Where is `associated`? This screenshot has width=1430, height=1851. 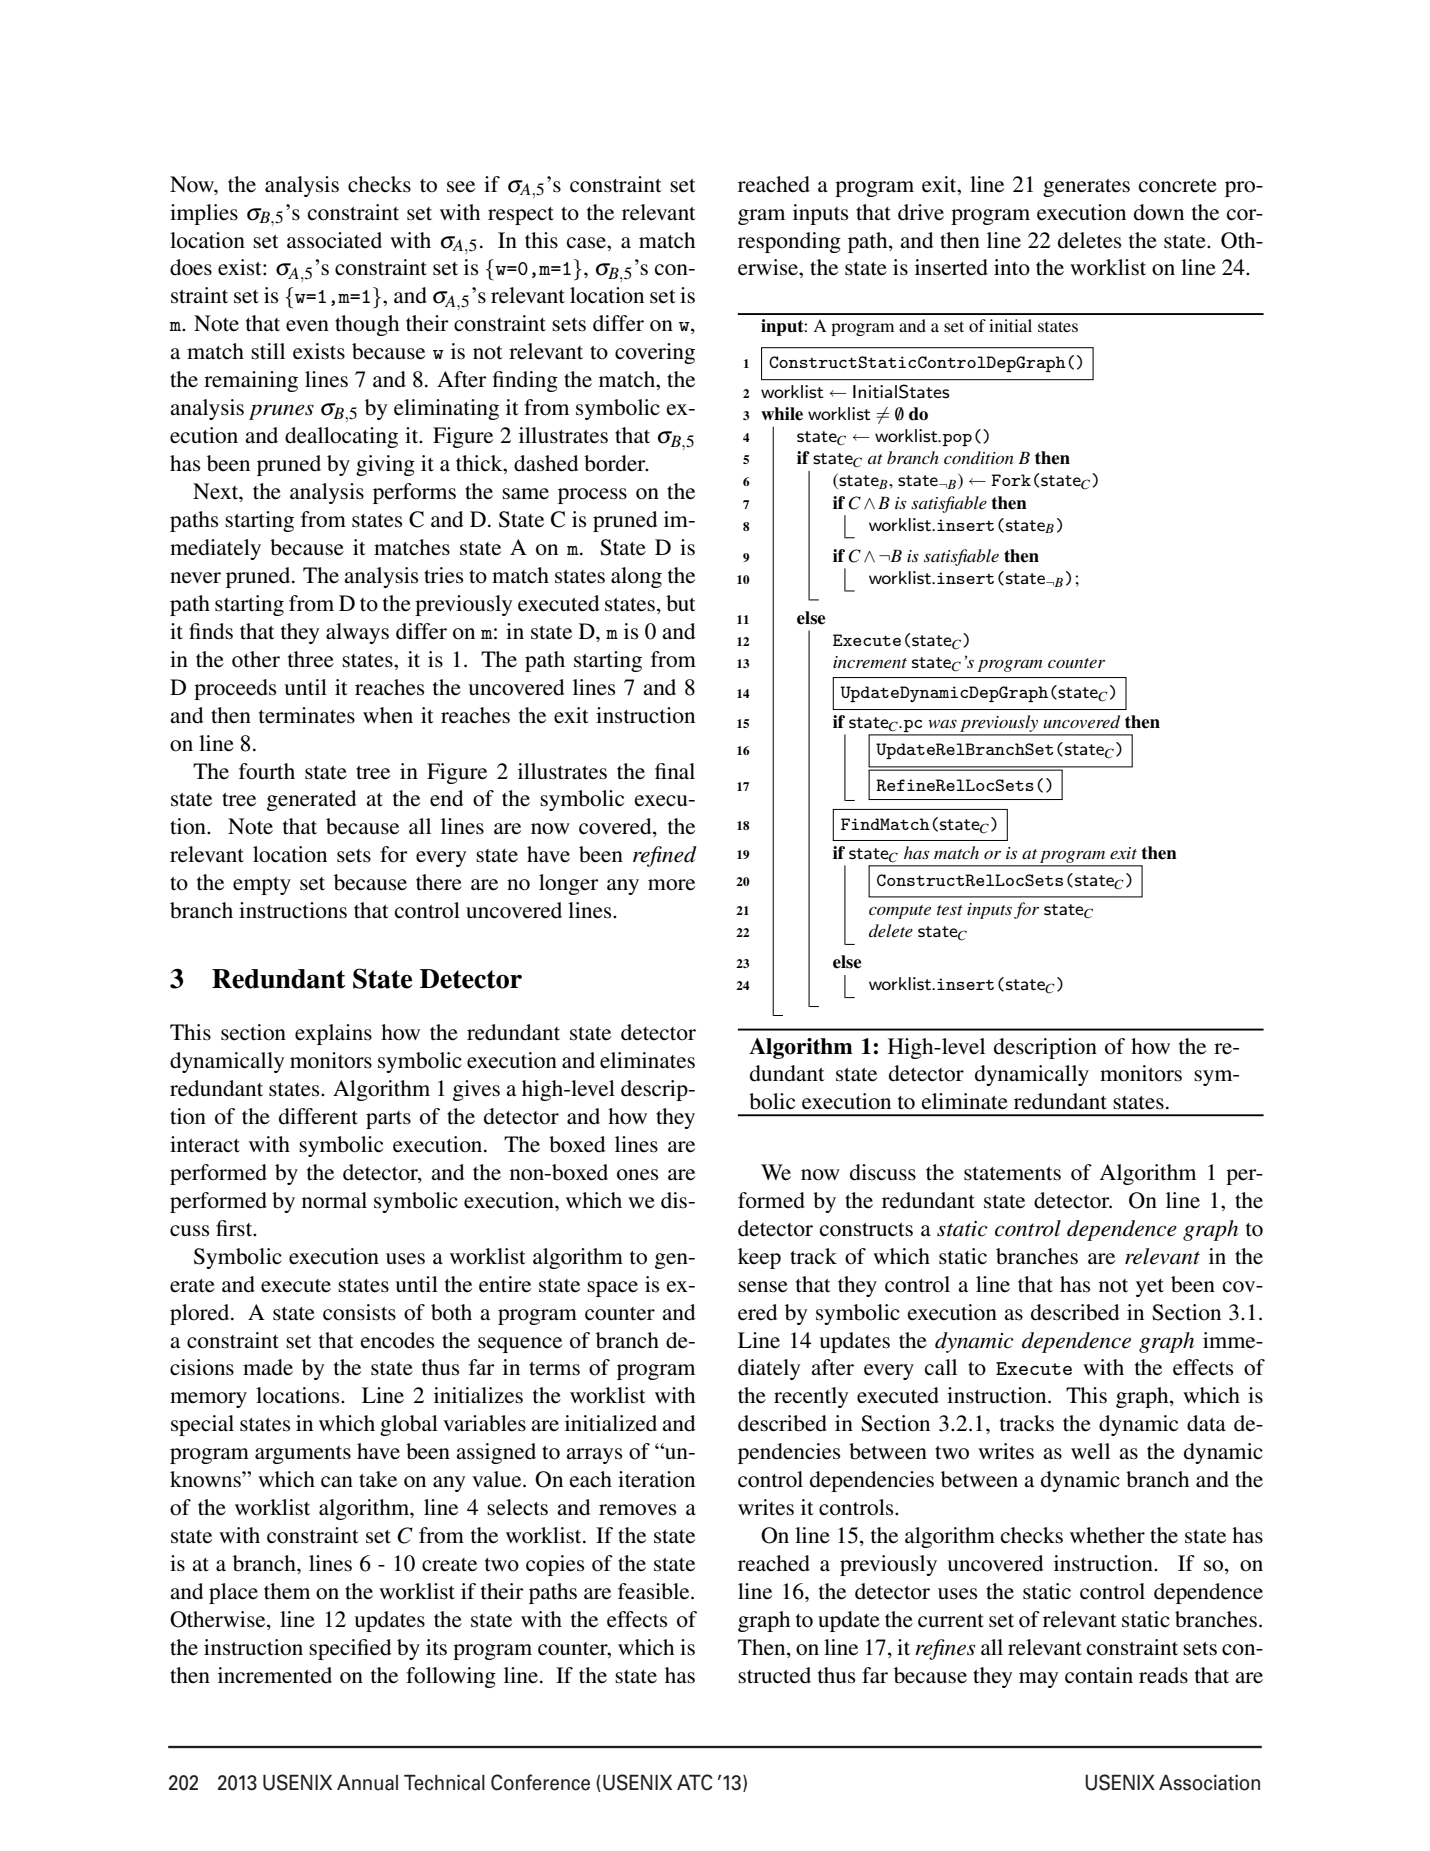 associated is located at coordinates (334, 240).
